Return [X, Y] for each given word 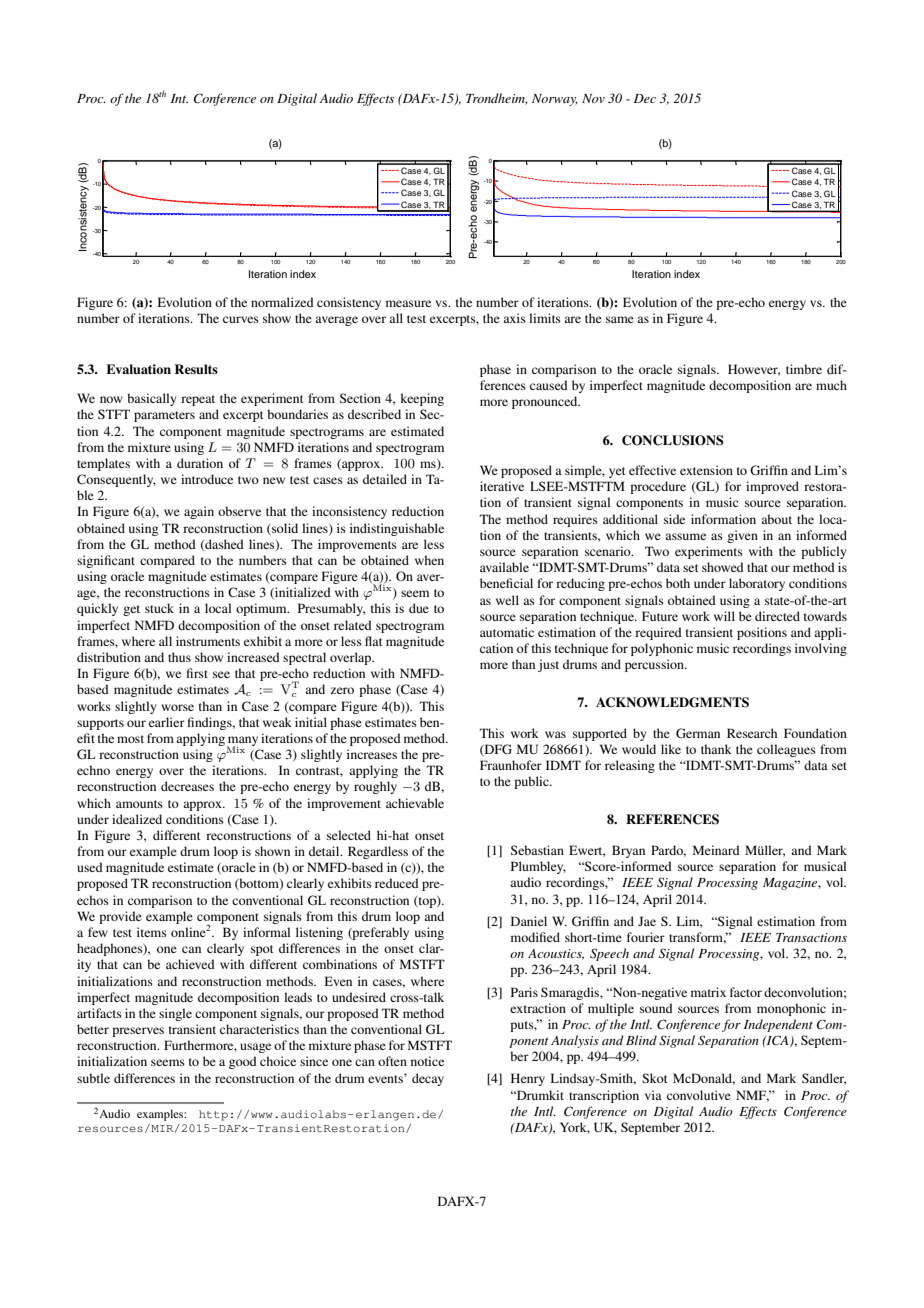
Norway [555, 100]
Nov [593, 98]
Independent [778, 1025]
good [243, 1062]
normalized [282, 302]
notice [427, 1061]
